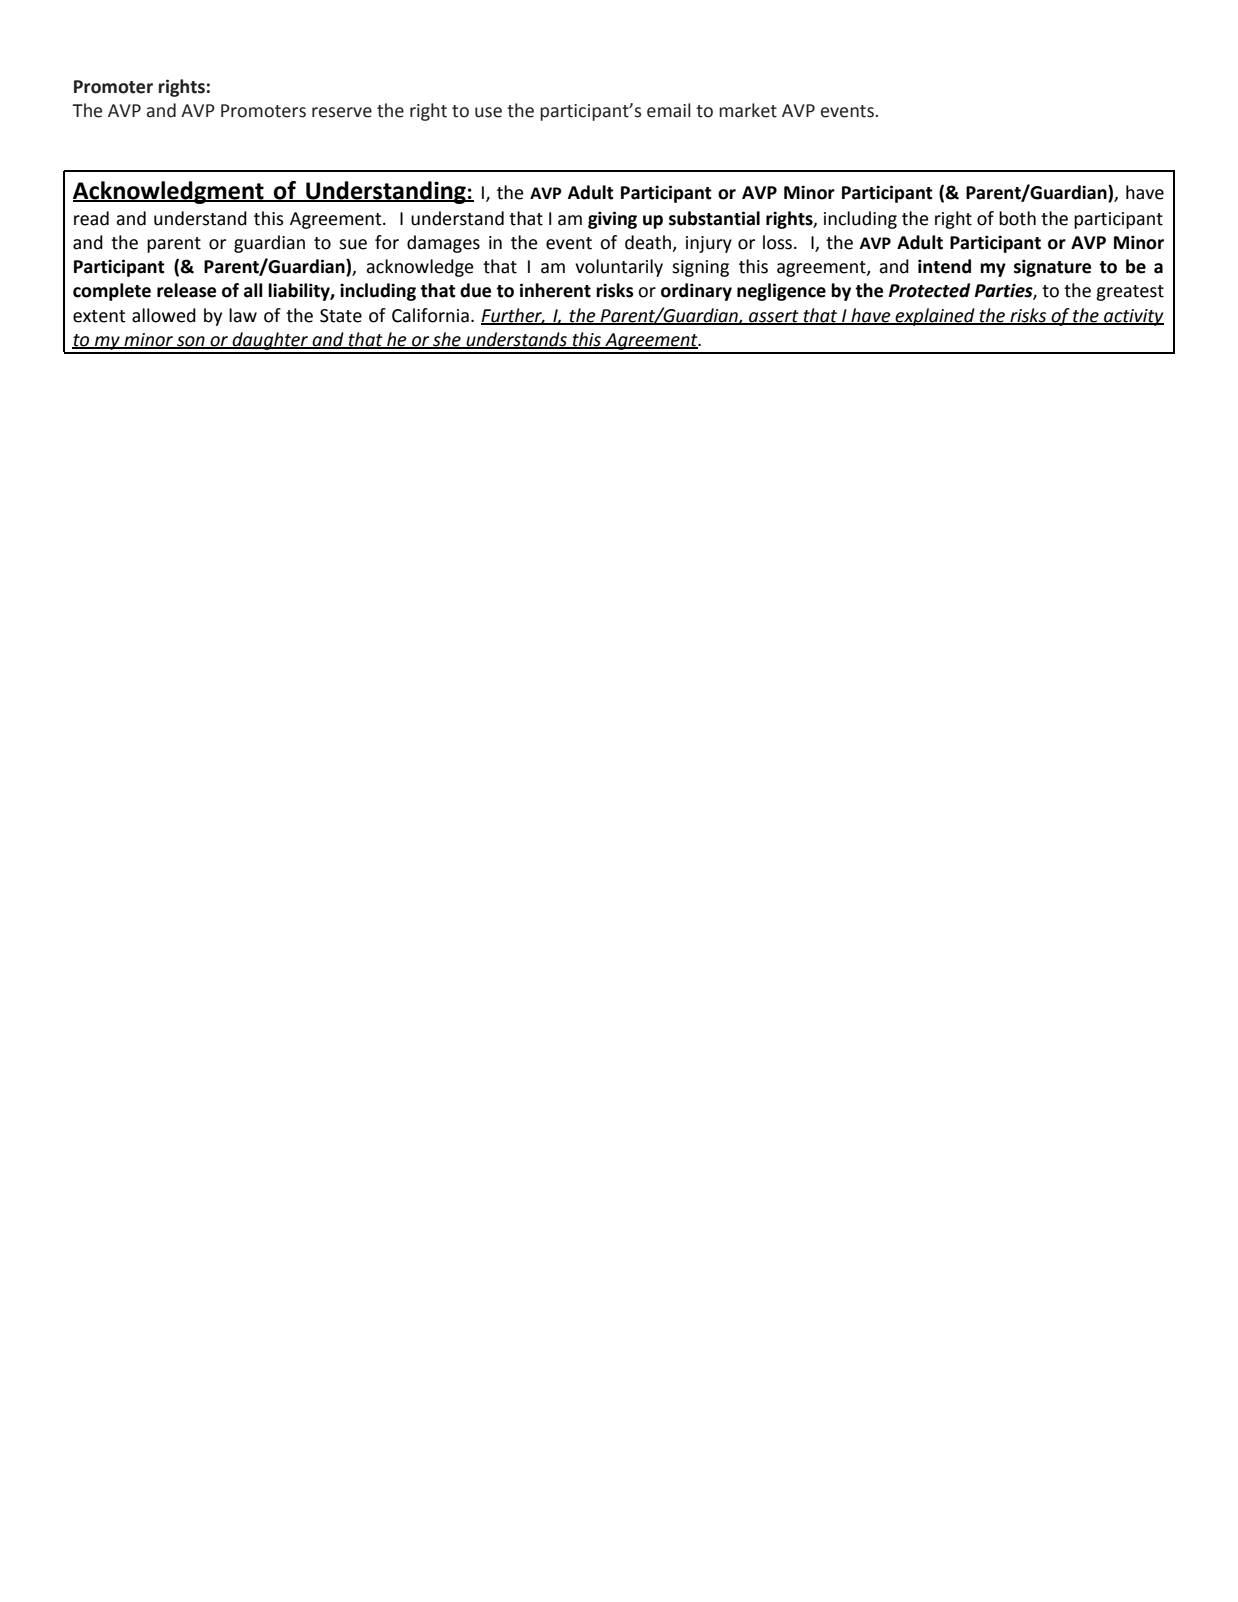  What do you see at coordinates (1017, 218) in the screenshot?
I see `both` at bounding box center [1017, 218].
